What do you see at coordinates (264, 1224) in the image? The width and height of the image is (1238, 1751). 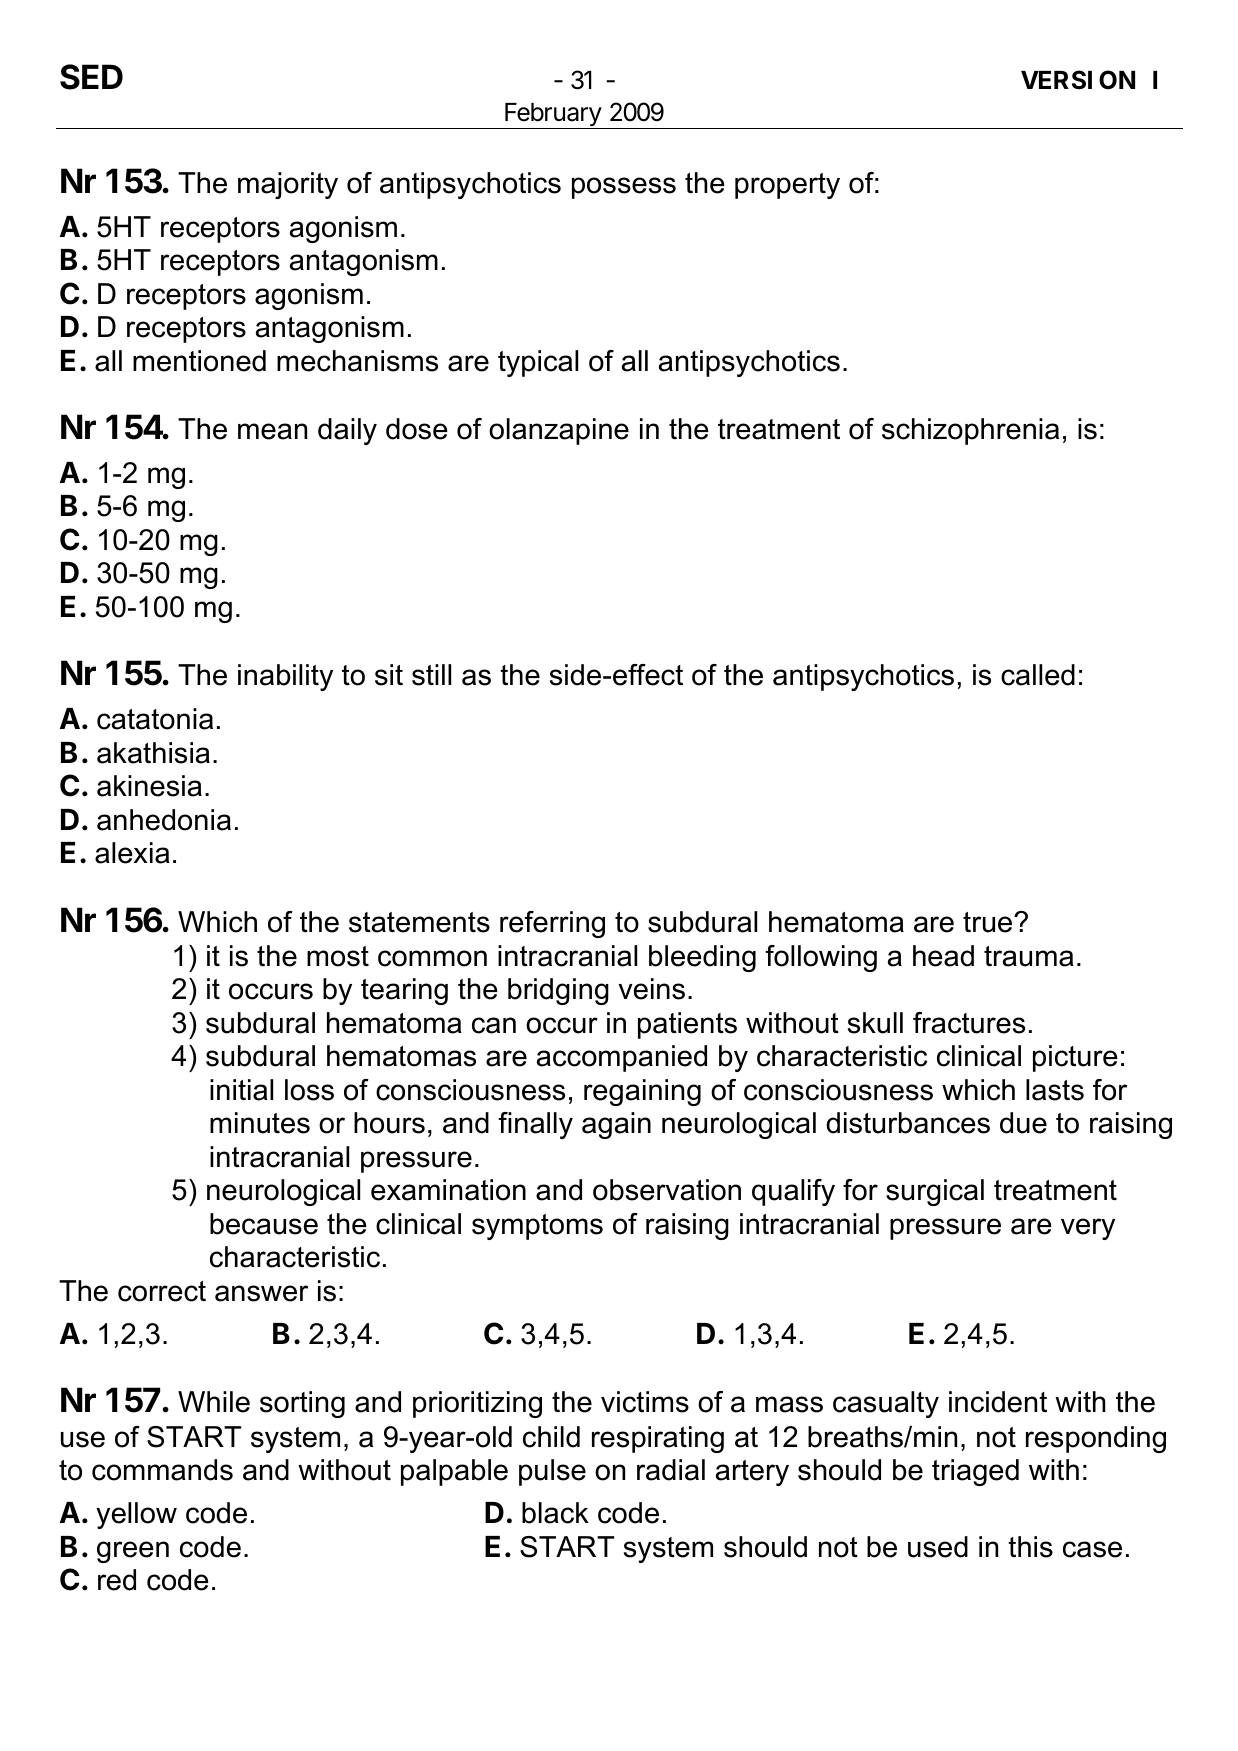 I see `because` at bounding box center [264, 1224].
